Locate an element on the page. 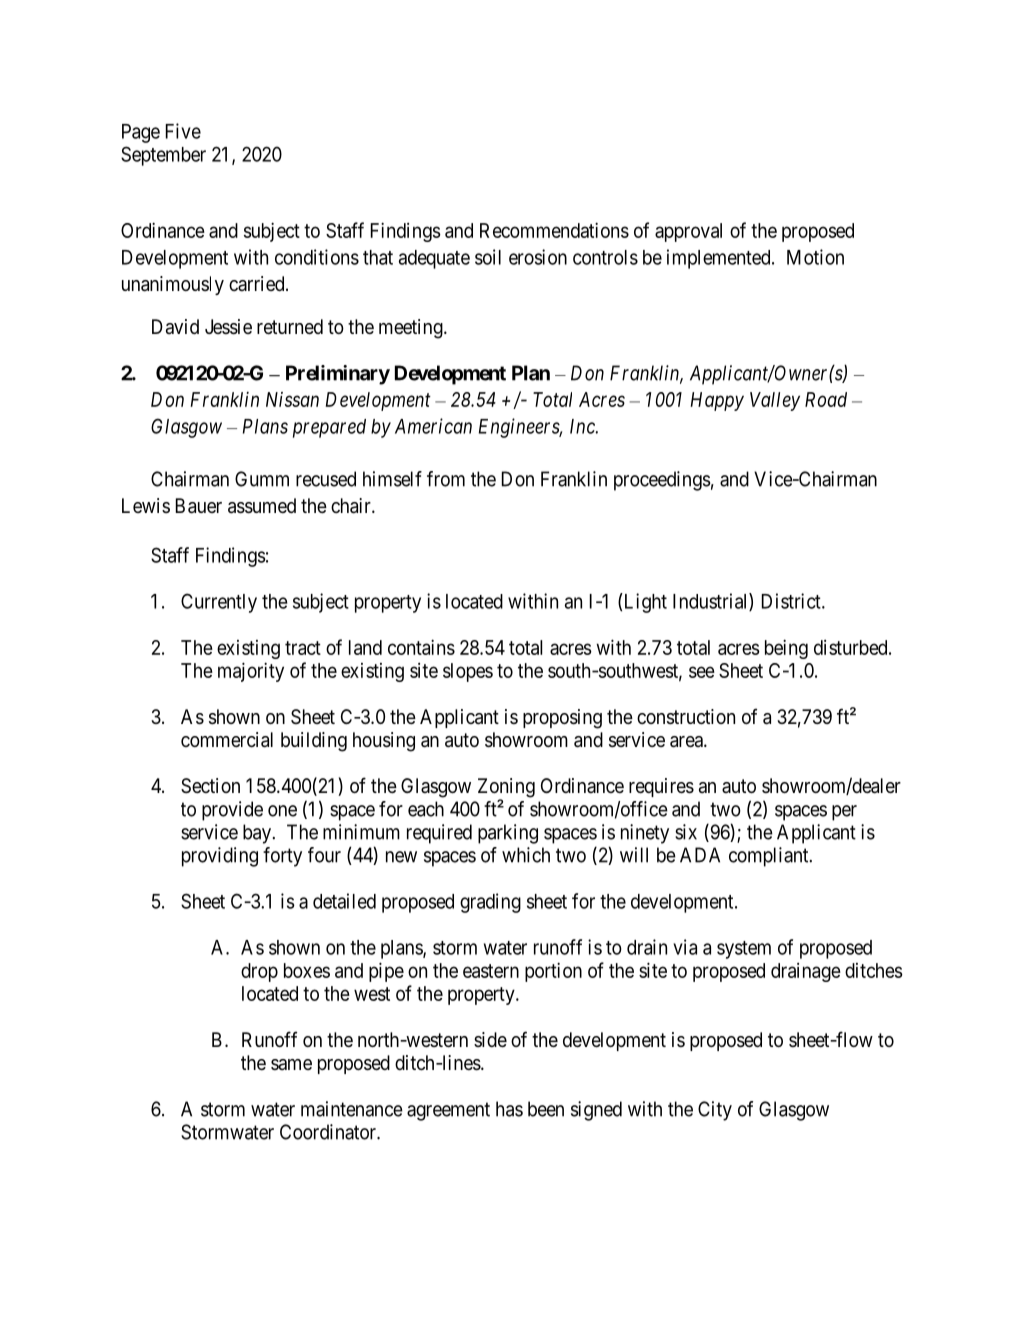  approval is located at coordinates (688, 232).
